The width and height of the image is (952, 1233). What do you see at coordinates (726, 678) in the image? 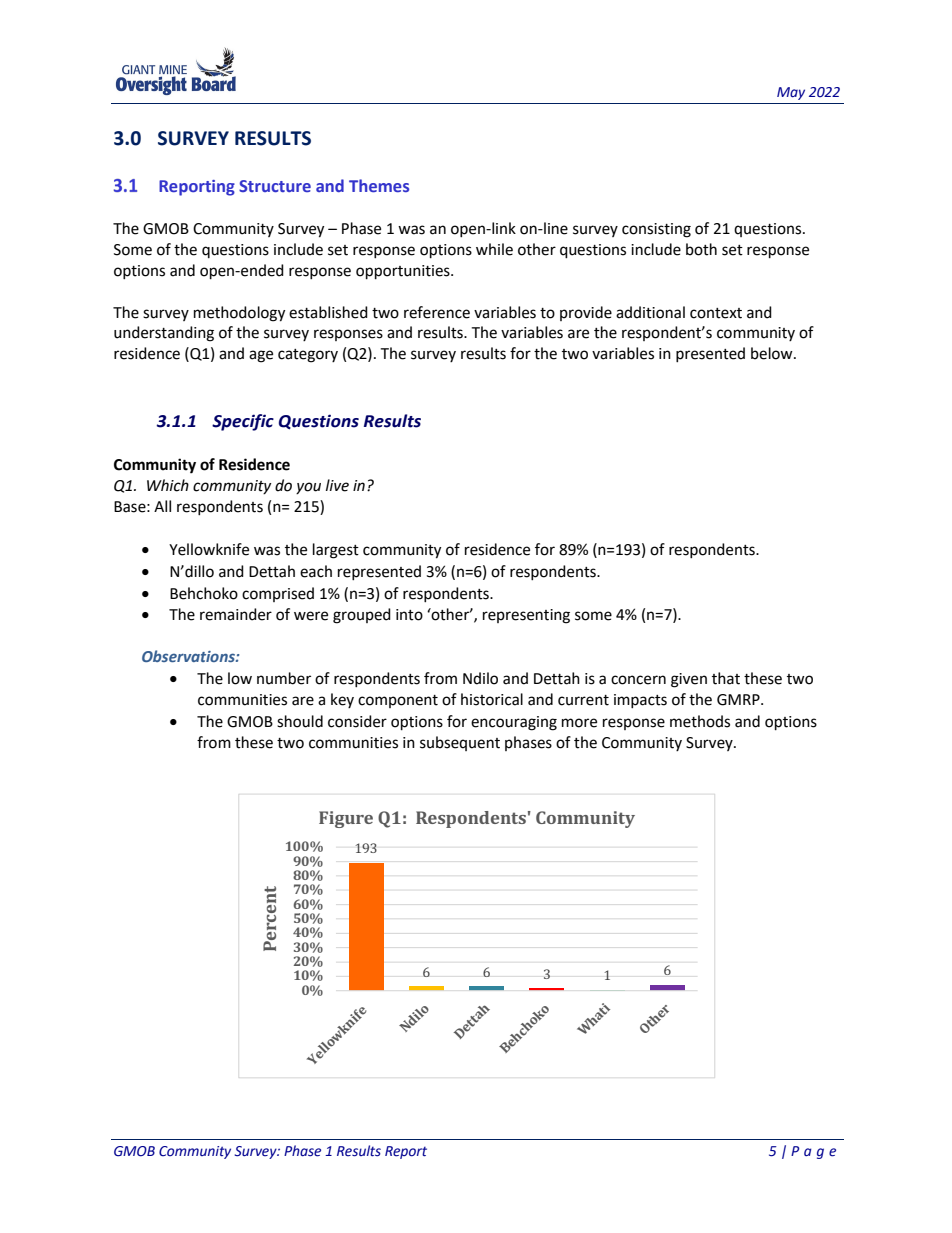
I see `that` at bounding box center [726, 678].
